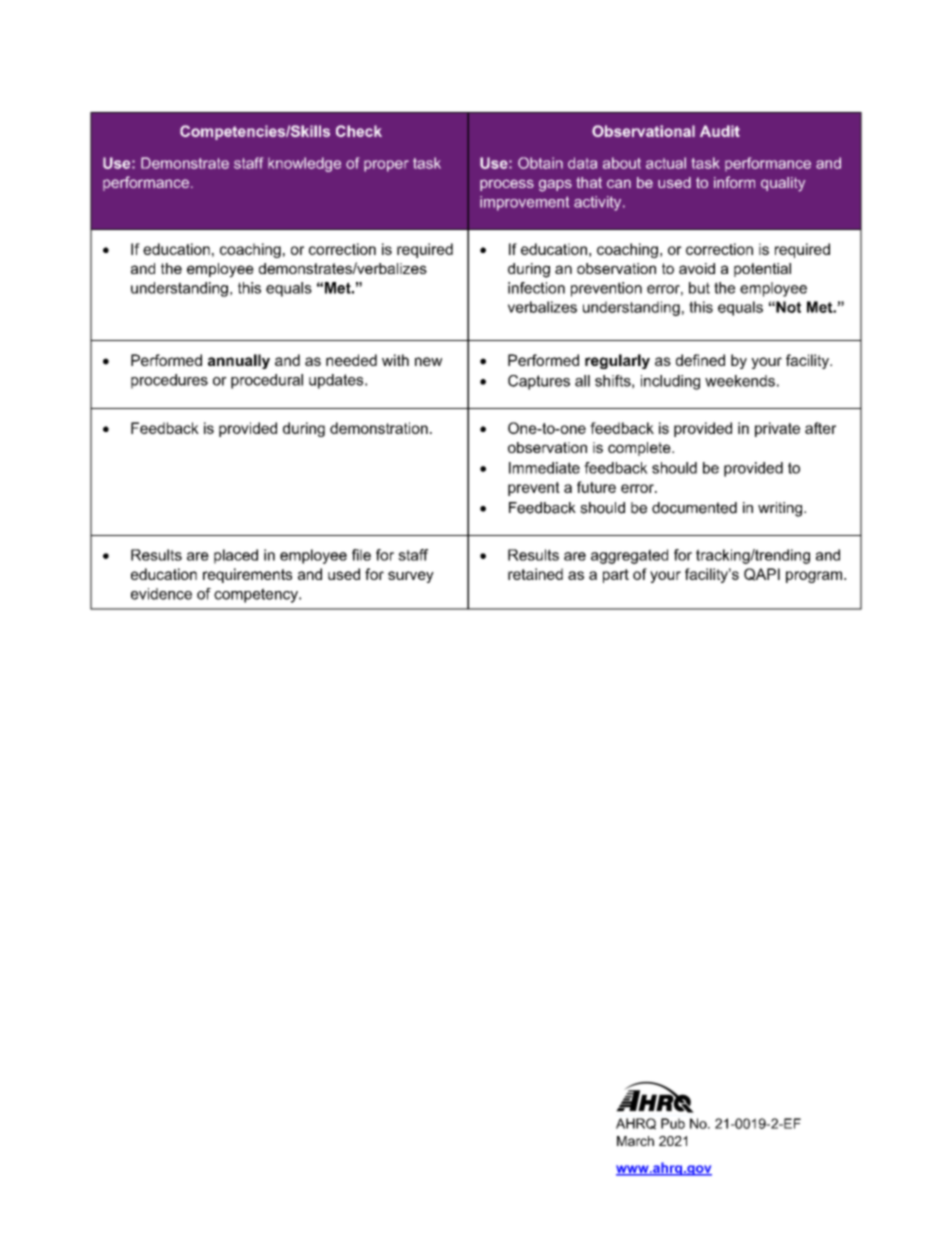 Image resolution: width=952 pixels, height=1233 pixels. I want to click on survey, so click(411, 577).
